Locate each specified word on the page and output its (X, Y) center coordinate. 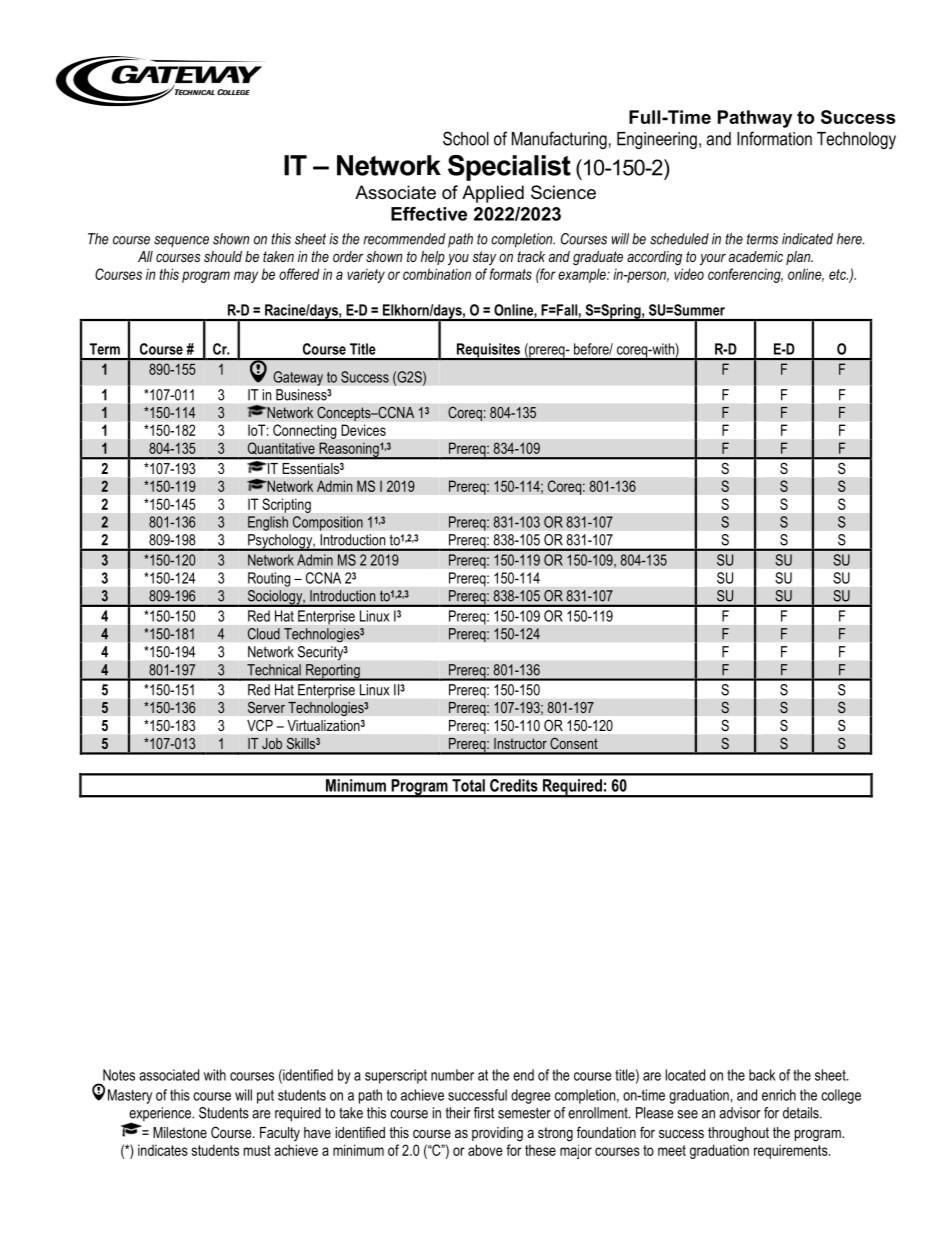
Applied (493, 194)
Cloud (263, 634)
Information (774, 138)
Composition (327, 523)
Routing (269, 579)
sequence (181, 242)
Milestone (180, 1132)
